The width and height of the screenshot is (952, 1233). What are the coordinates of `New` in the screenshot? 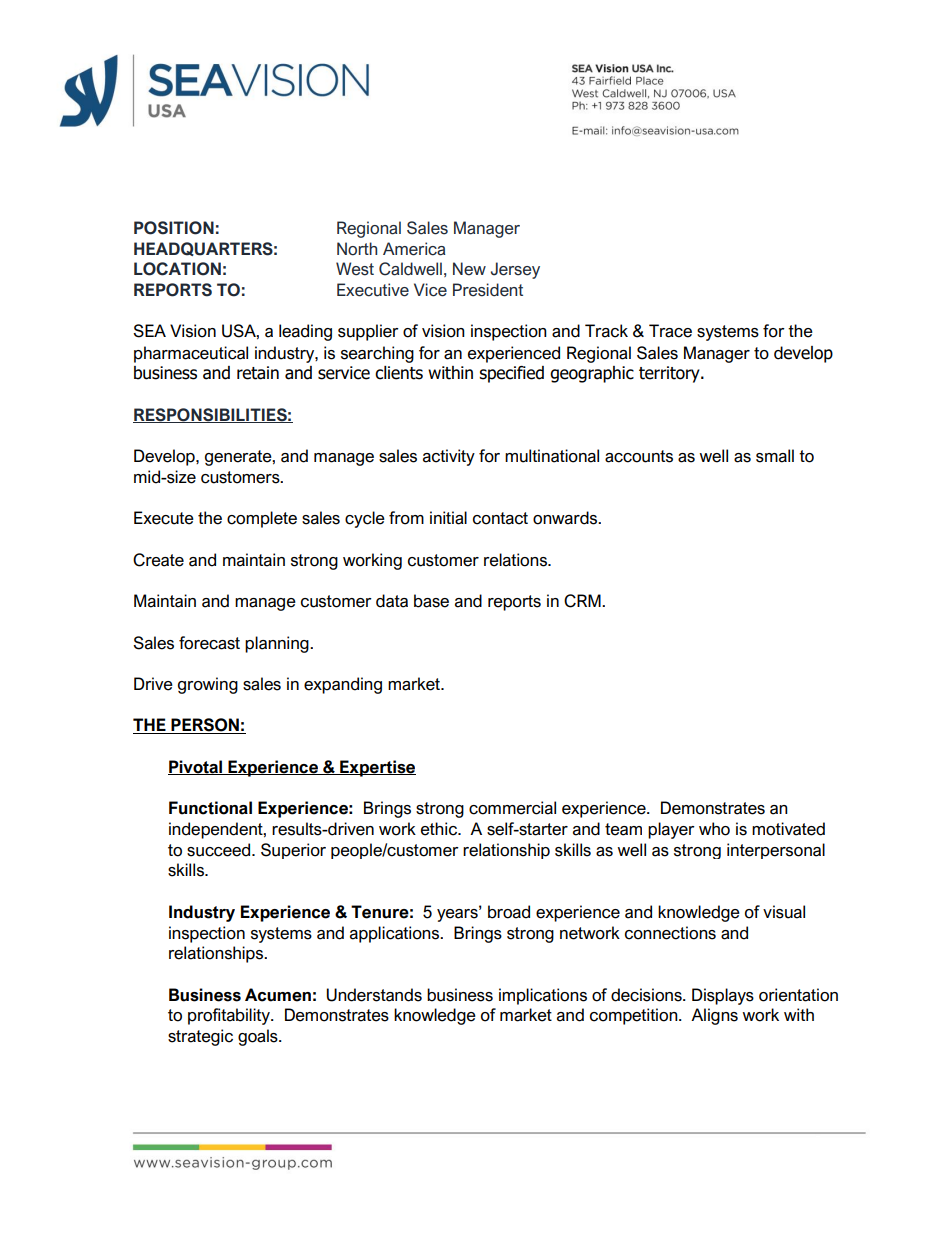 It's located at (469, 269).
